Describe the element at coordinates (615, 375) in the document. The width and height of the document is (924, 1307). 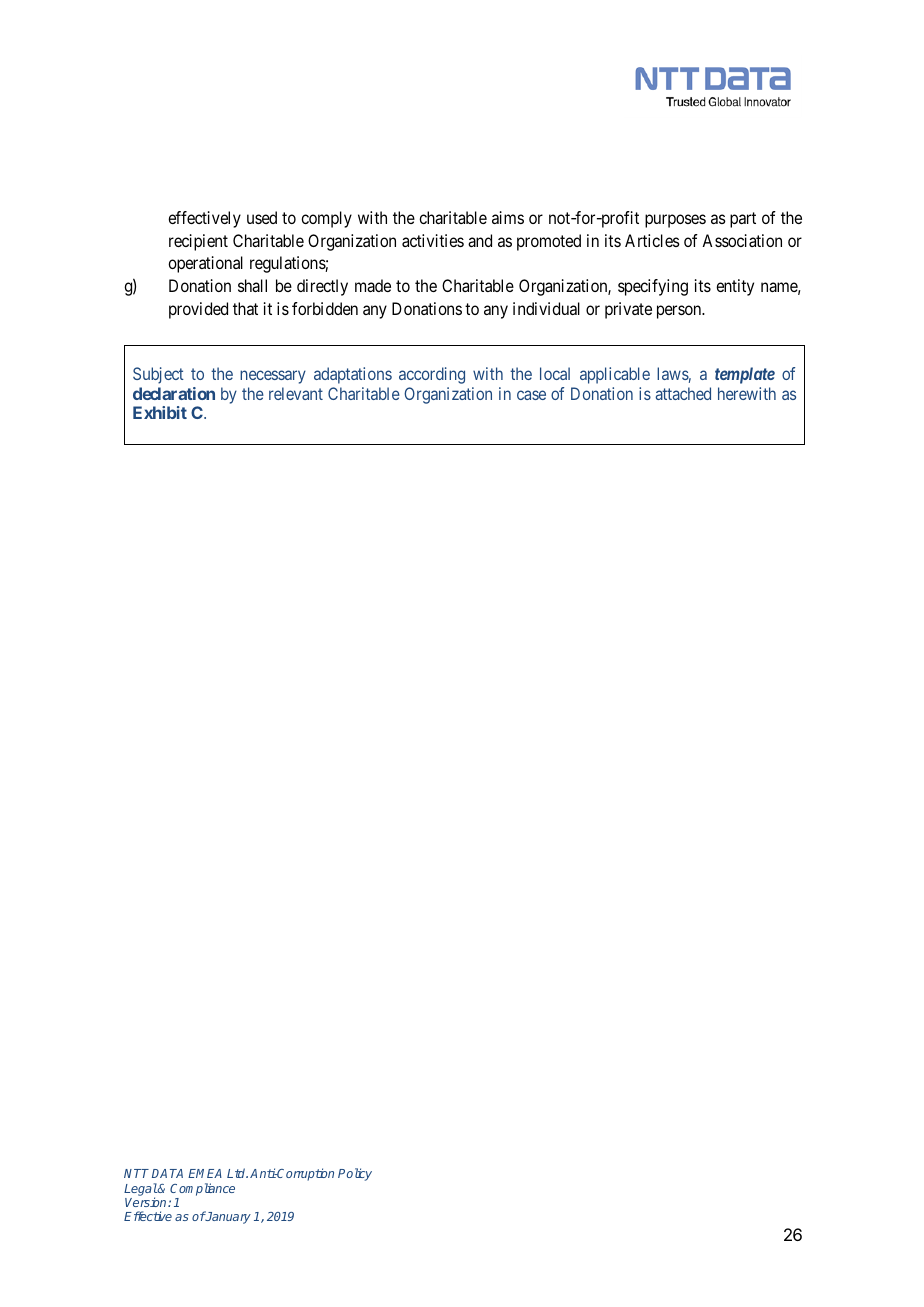
I see `applicable` at that location.
